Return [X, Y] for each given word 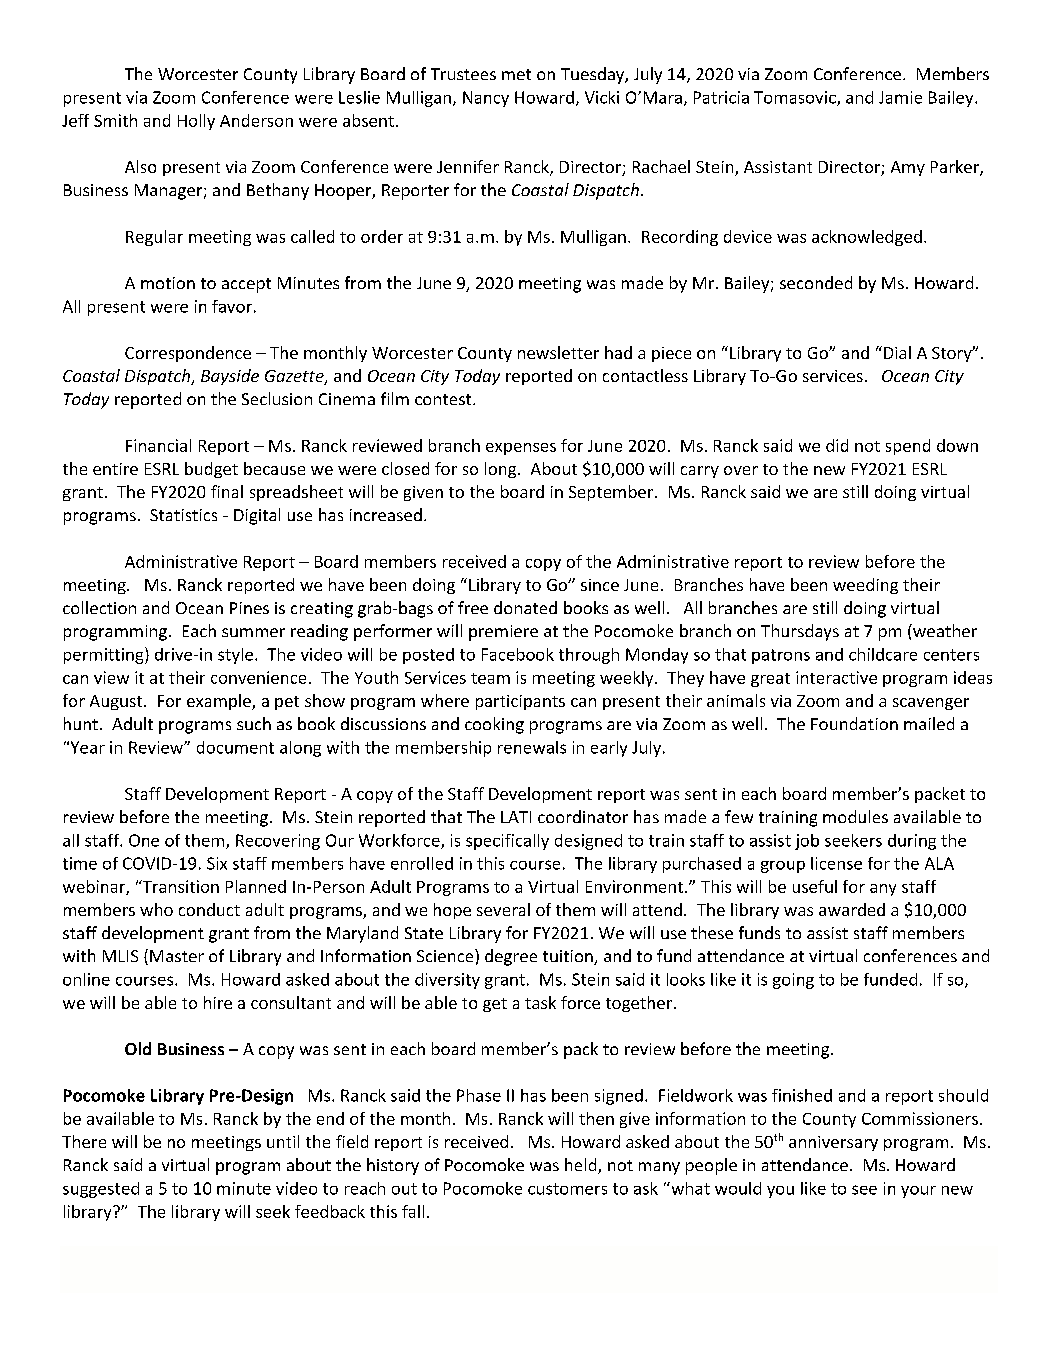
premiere [503, 633]
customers [567, 1189]
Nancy [486, 99]
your [918, 1192]
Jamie [900, 97]
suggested [101, 1190]
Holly [196, 122]
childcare [883, 654]
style [235, 656]
